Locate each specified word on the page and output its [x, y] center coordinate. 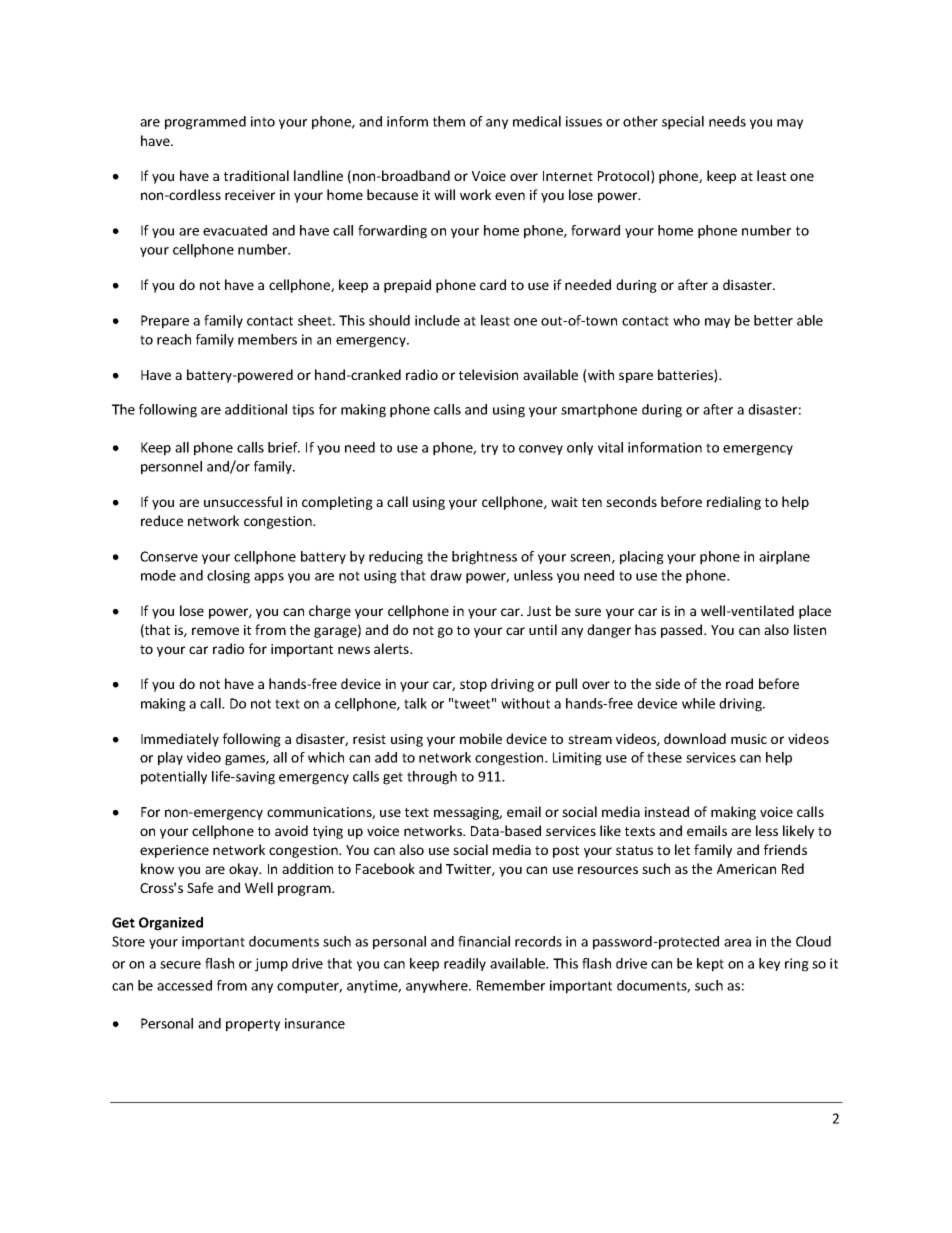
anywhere [438, 986]
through [432, 778]
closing [228, 577]
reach [174, 339]
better [773, 320]
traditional [256, 175]
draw [446, 575]
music [749, 739]
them [449, 121]
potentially [174, 778]
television [488, 374]
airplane [784, 558]
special [683, 123]
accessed [184, 985]
